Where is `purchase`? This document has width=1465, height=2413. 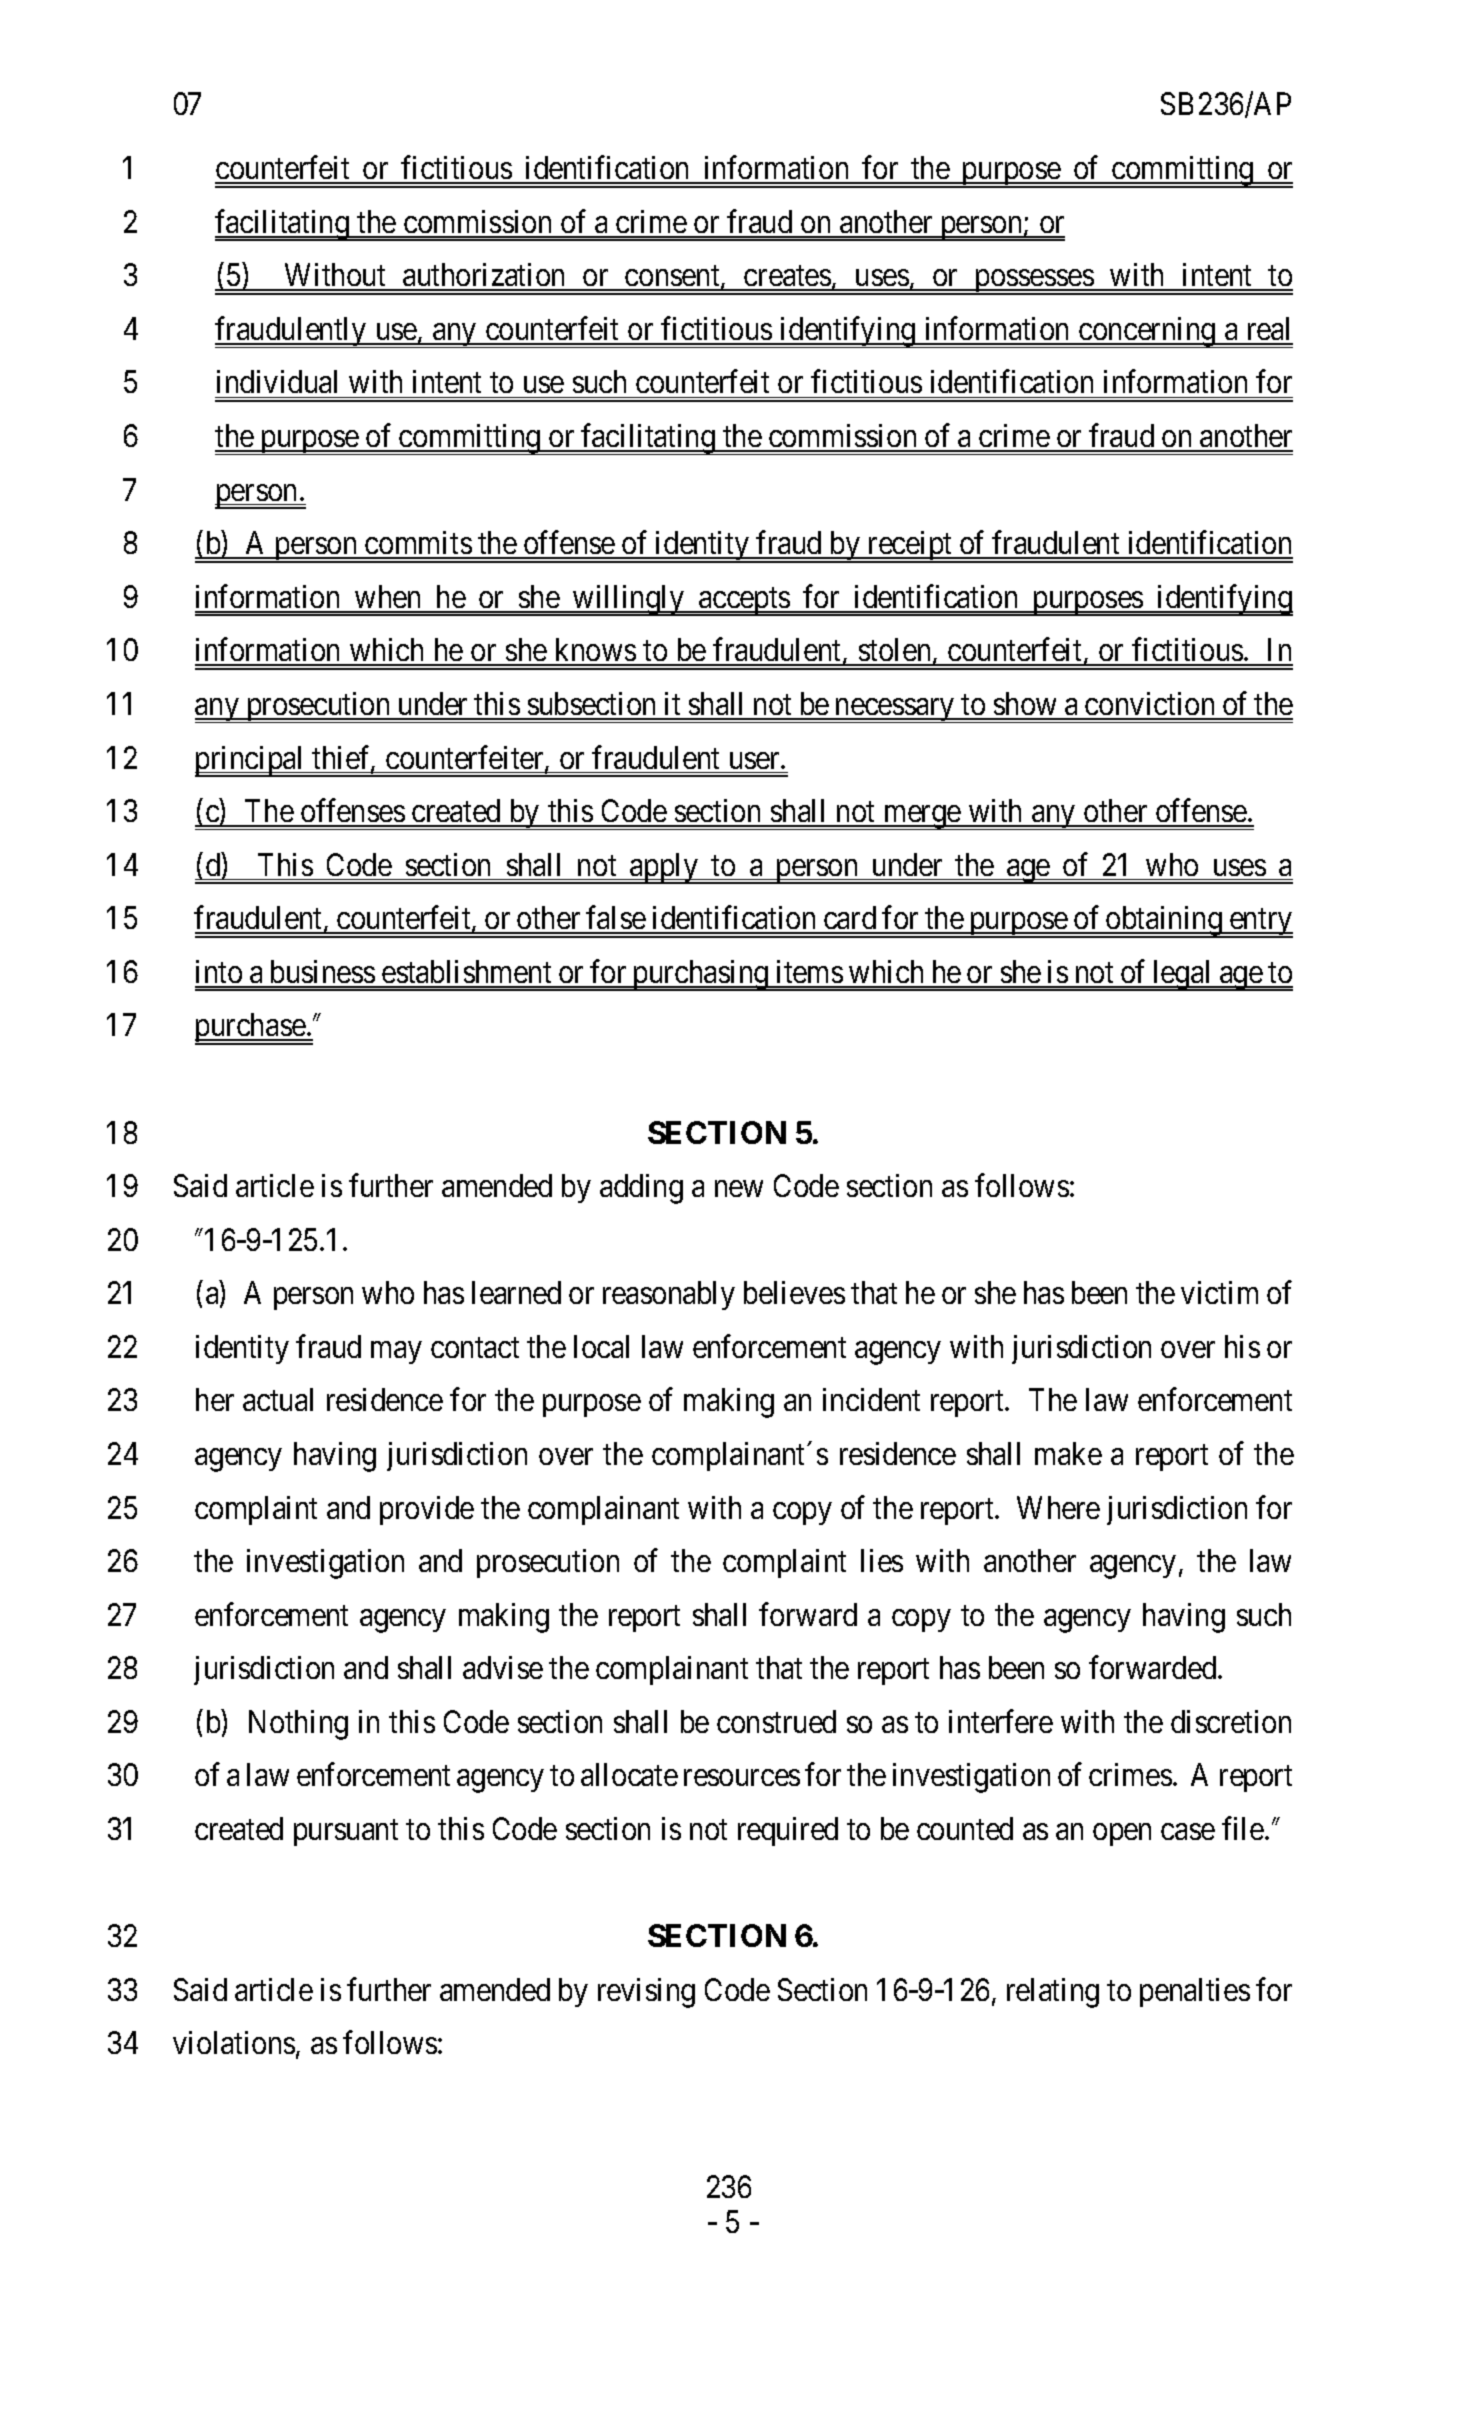
purchase is located at coordinates (251, 1029).
